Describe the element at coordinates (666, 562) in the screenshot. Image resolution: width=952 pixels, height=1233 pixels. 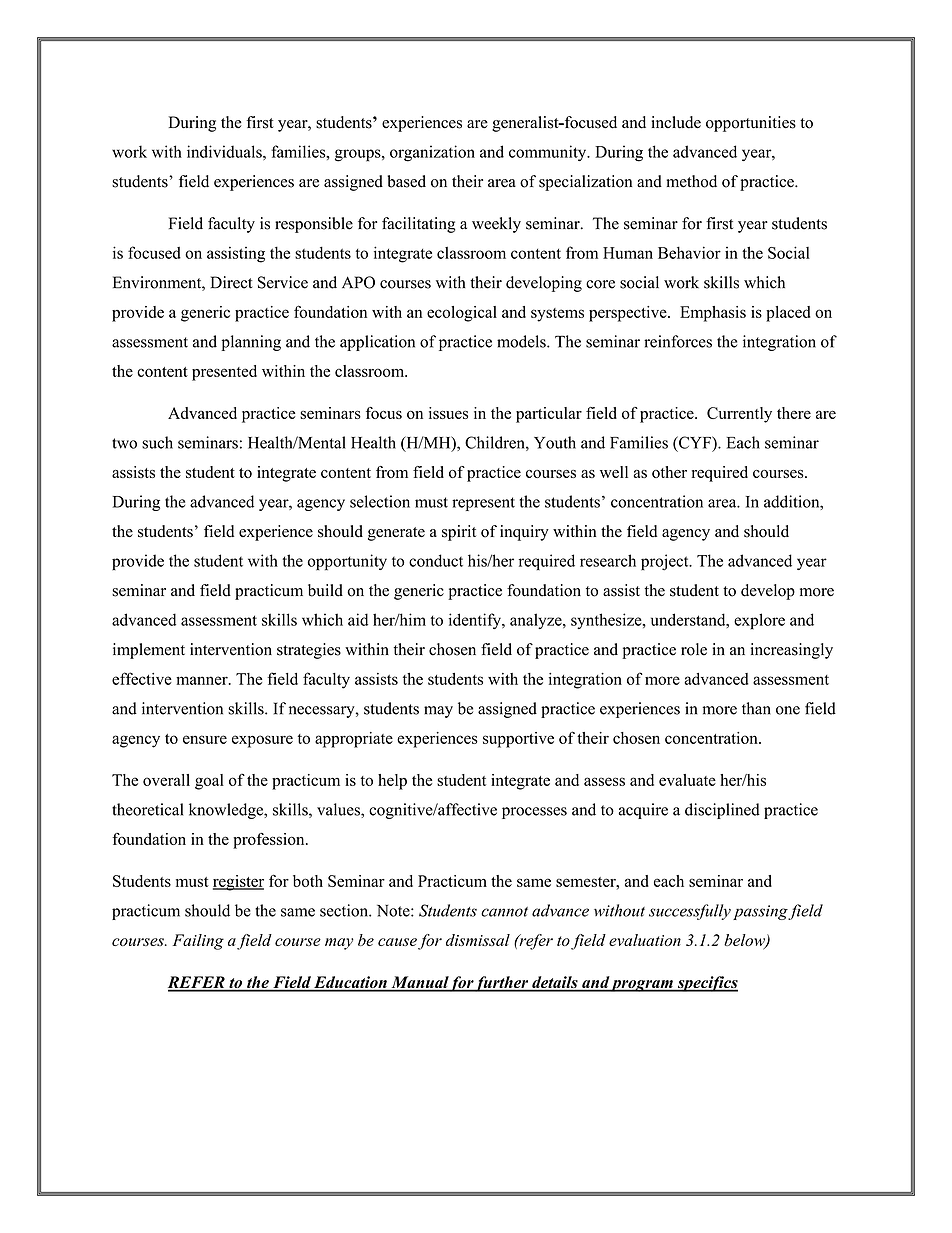
I see `project` at that location.
